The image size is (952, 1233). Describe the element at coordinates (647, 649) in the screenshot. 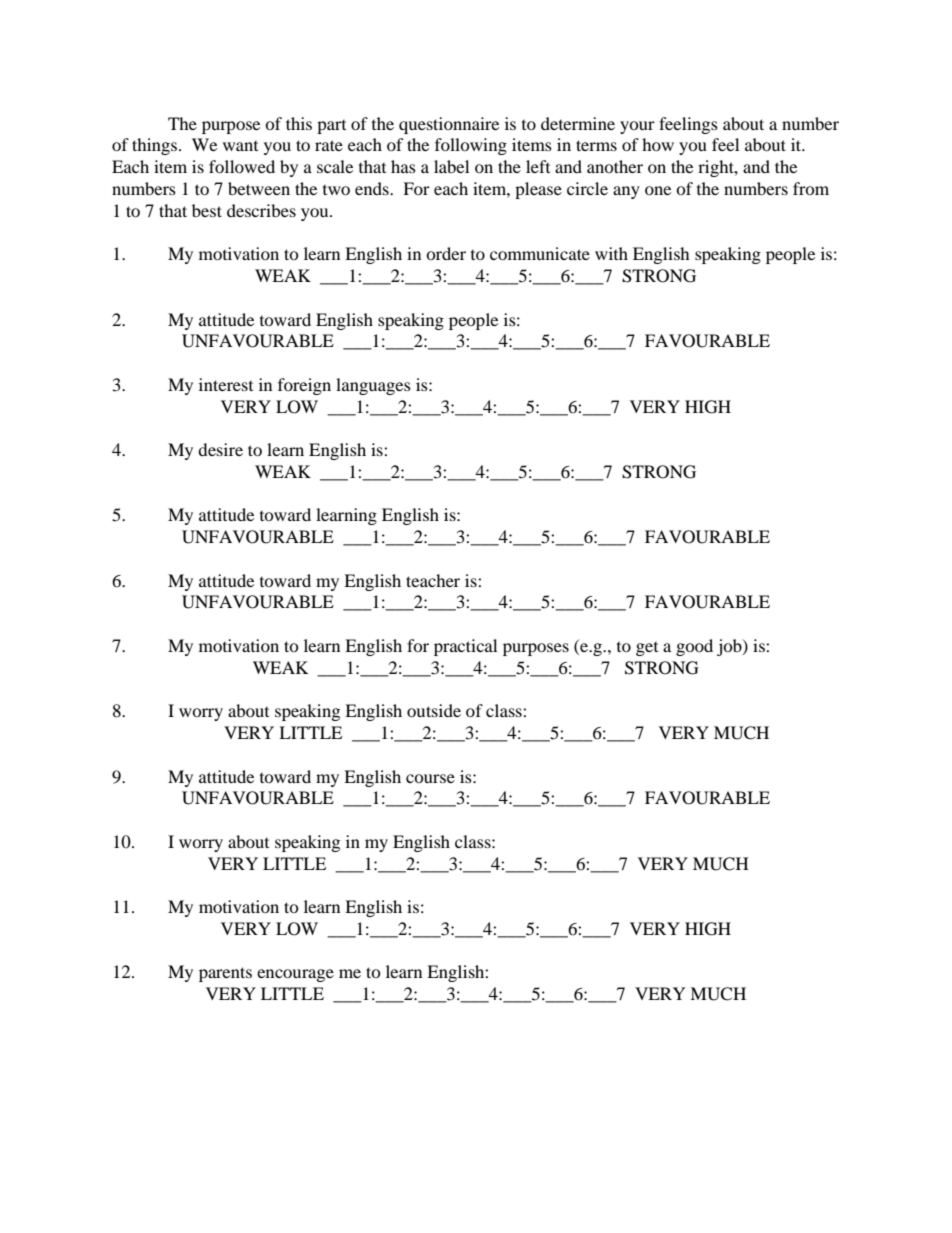

I see `get` at that location.
